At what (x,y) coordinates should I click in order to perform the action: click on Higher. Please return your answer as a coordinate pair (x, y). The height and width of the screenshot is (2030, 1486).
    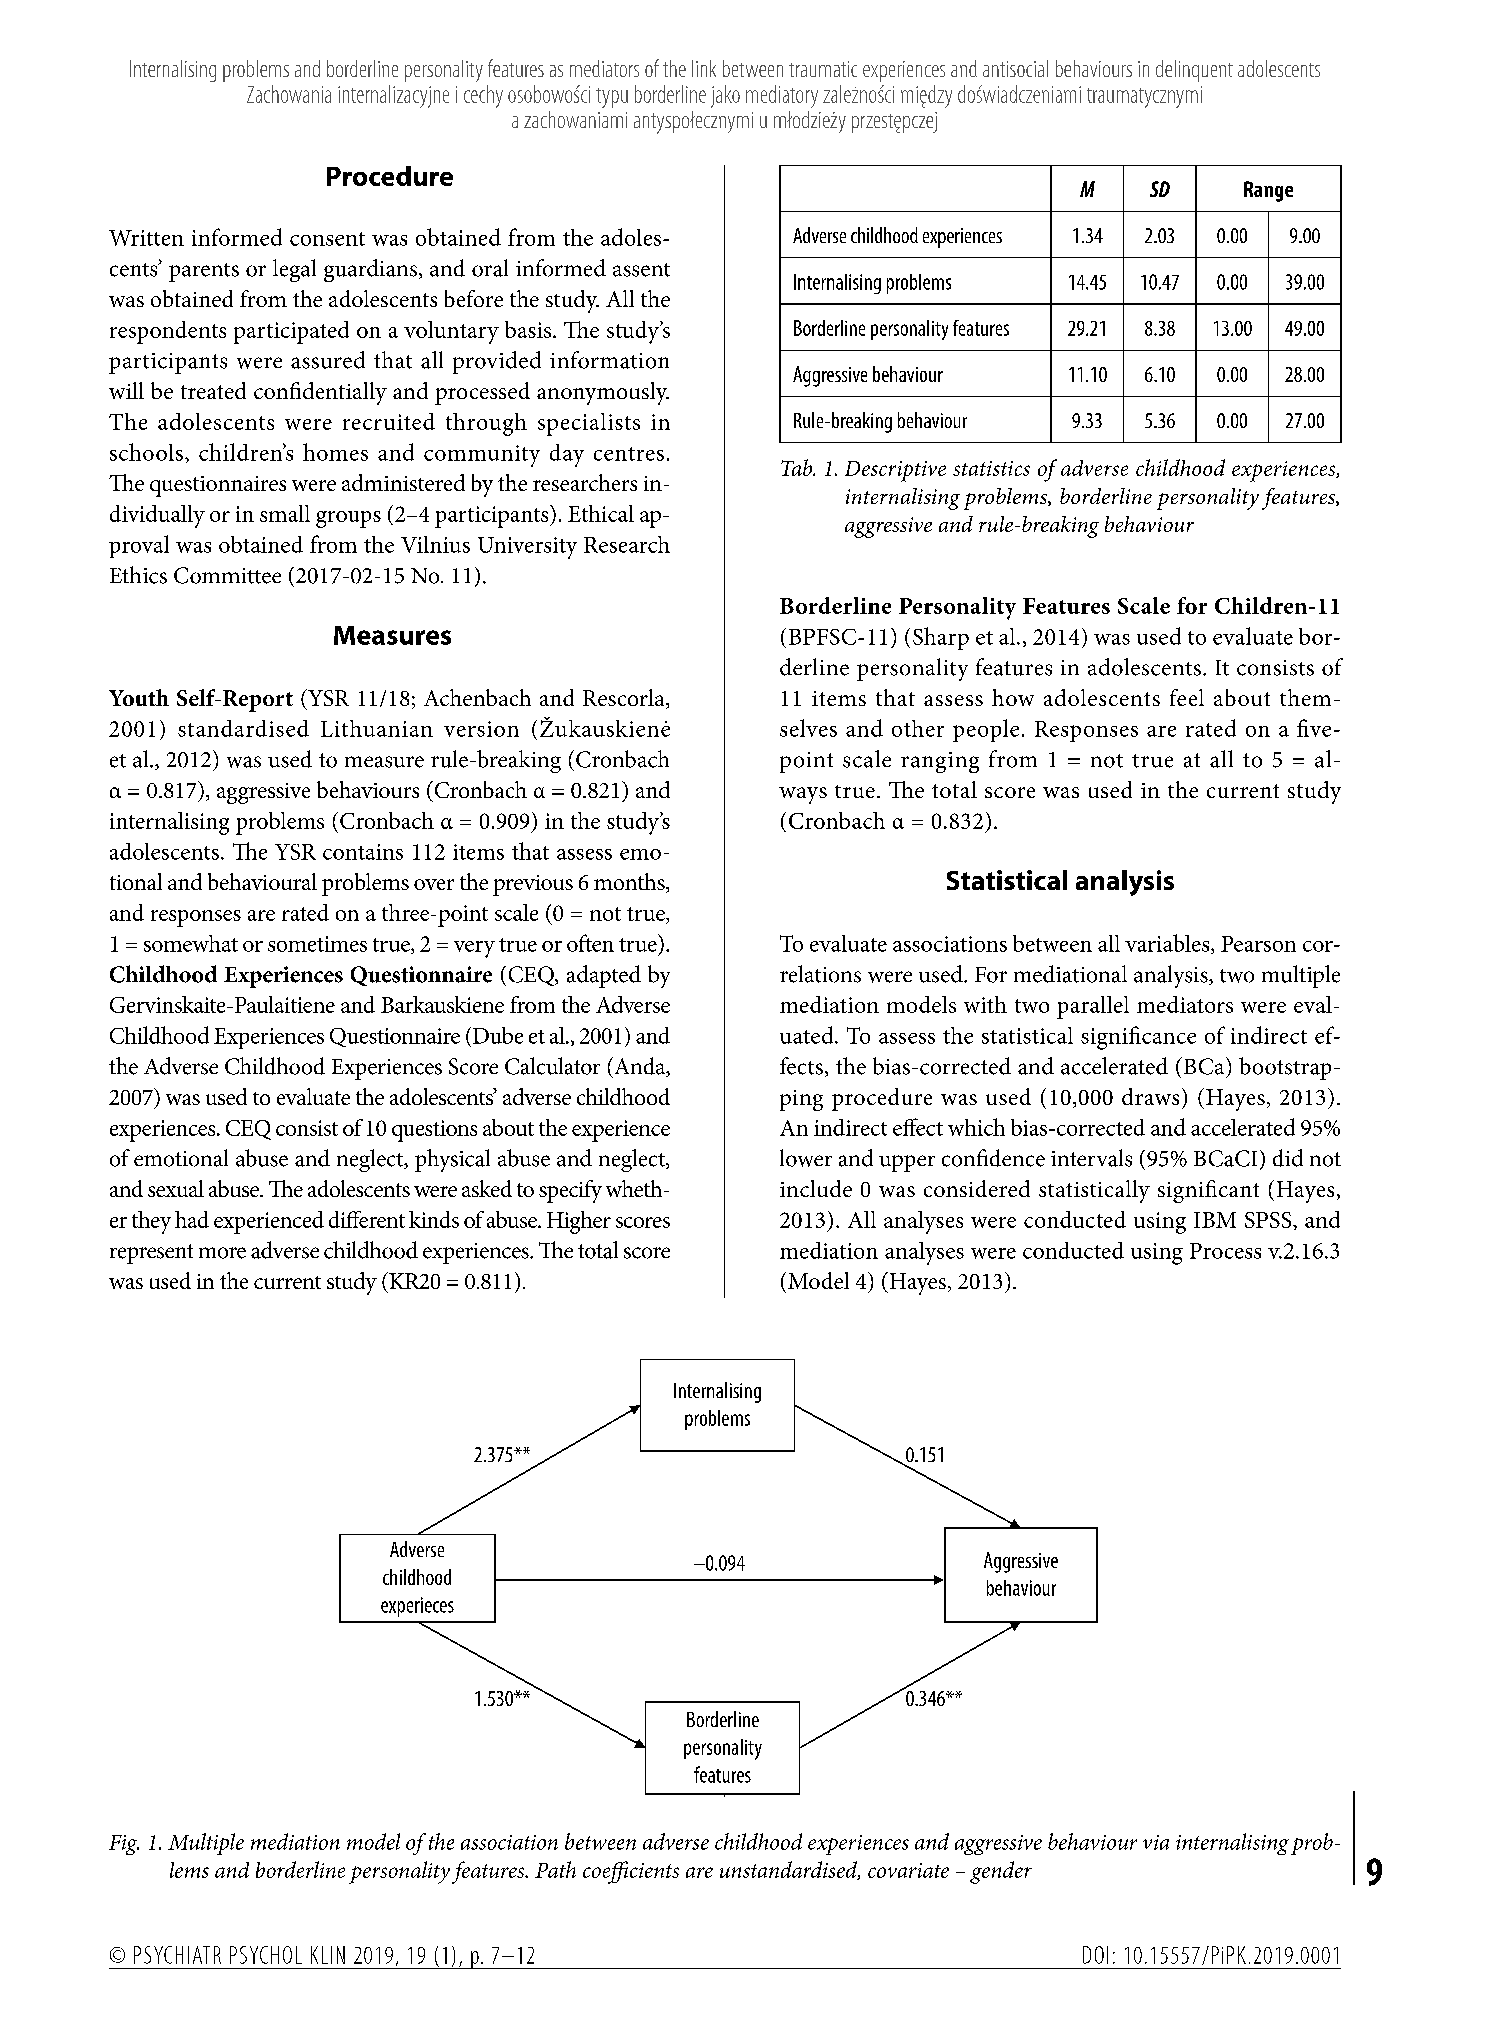
    Looking at the image, I should click on (579, 1222).
